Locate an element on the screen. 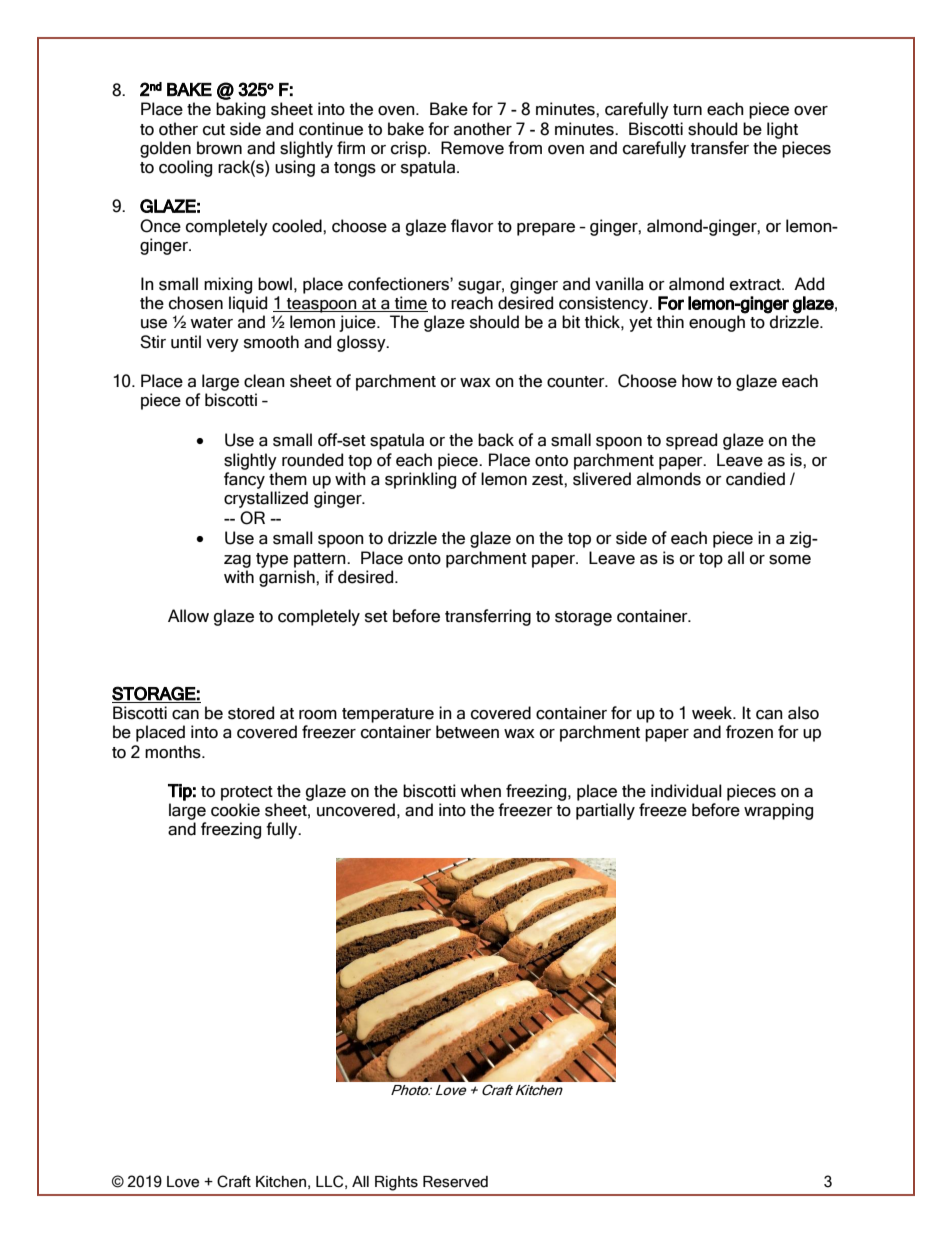 The image size is (952, 1233). turn is located at coordinates (687, 110).
